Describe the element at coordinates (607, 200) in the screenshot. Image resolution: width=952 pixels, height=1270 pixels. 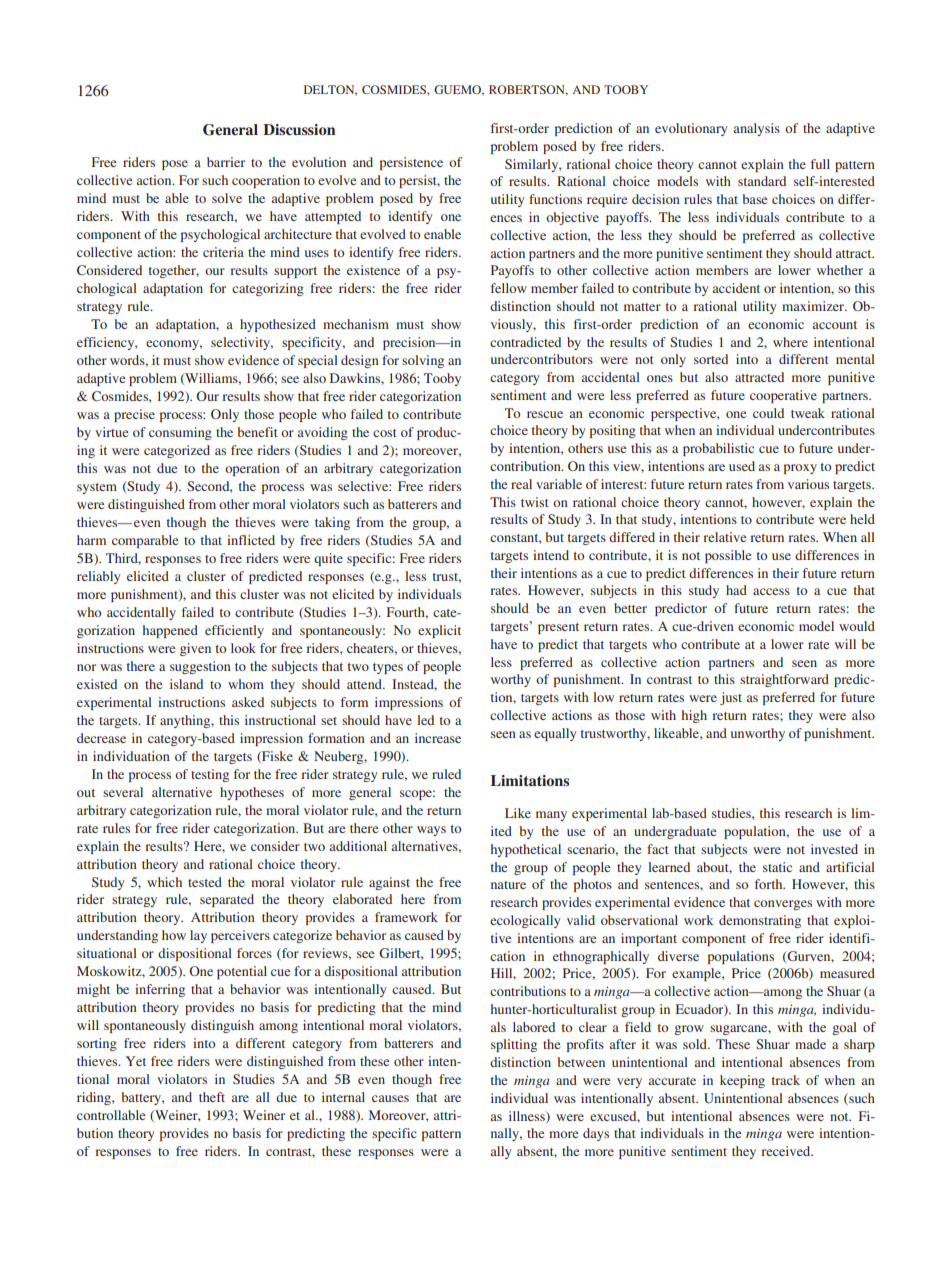
I see `require` at that location.
